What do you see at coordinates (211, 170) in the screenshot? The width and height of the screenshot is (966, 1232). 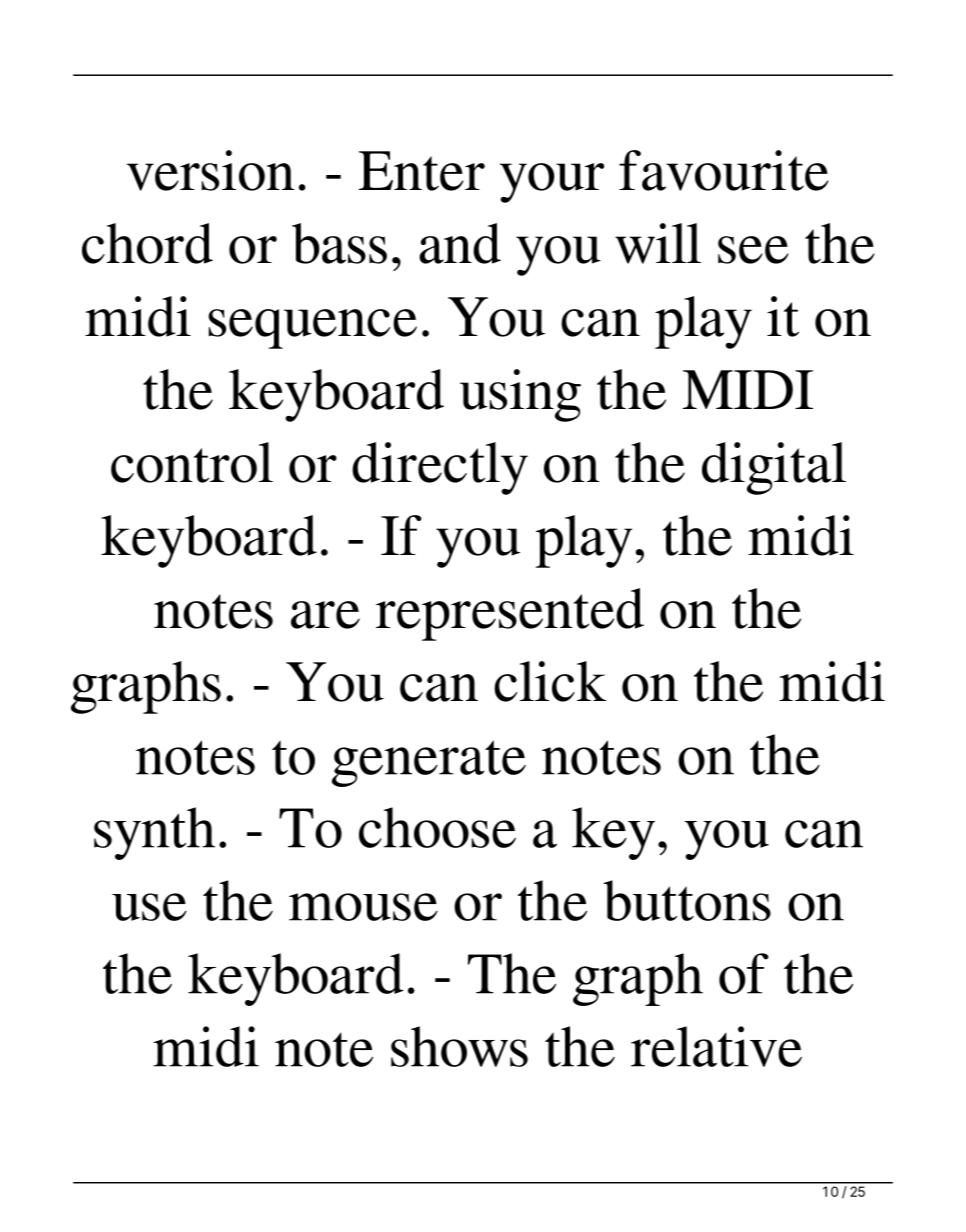 I see `version` at bounding box center [211, 170].
